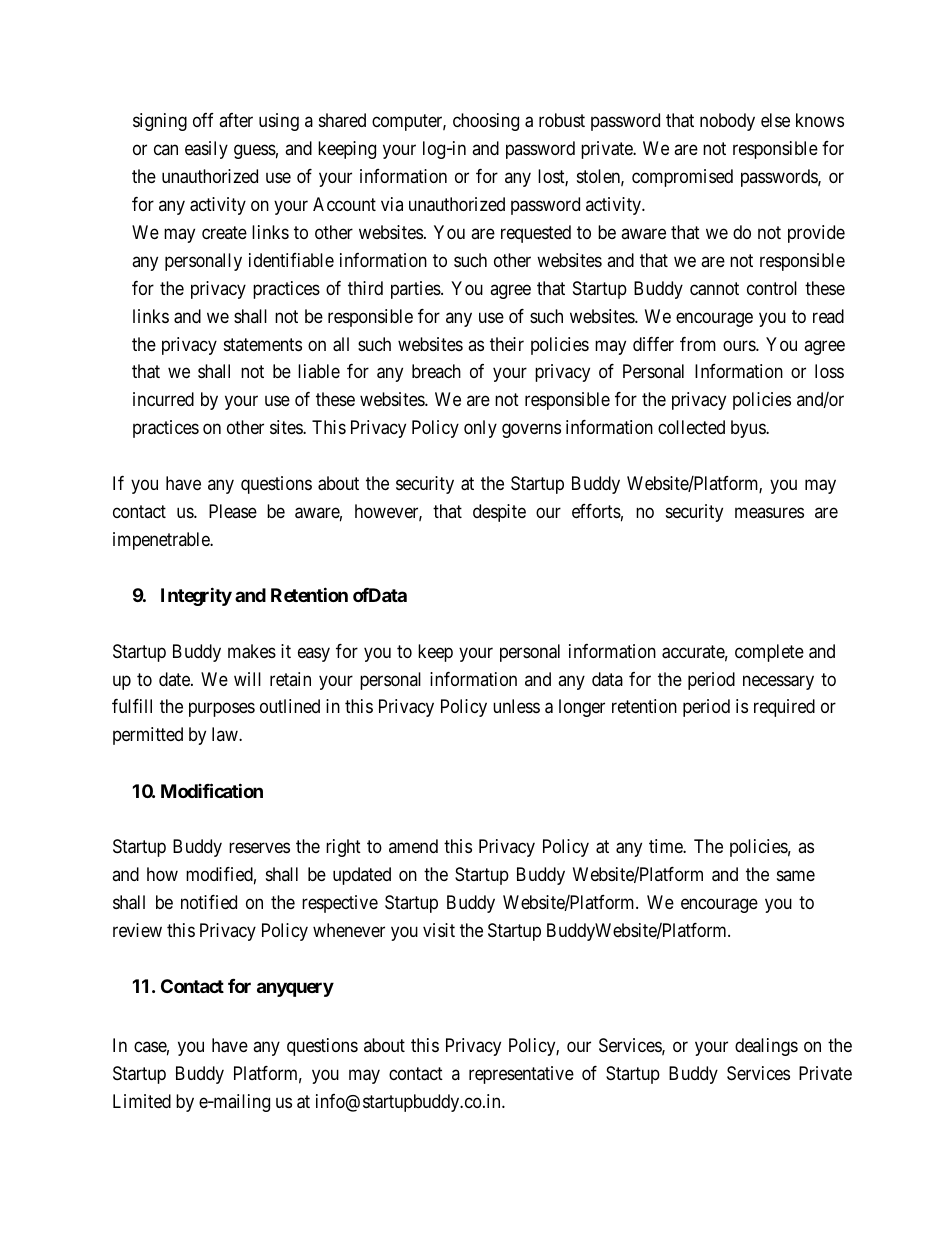 The image size is (952, 1233). What do you see at coordinates (163, 399) in the page?
I see `incurred` at bounding box center [163, 399].
